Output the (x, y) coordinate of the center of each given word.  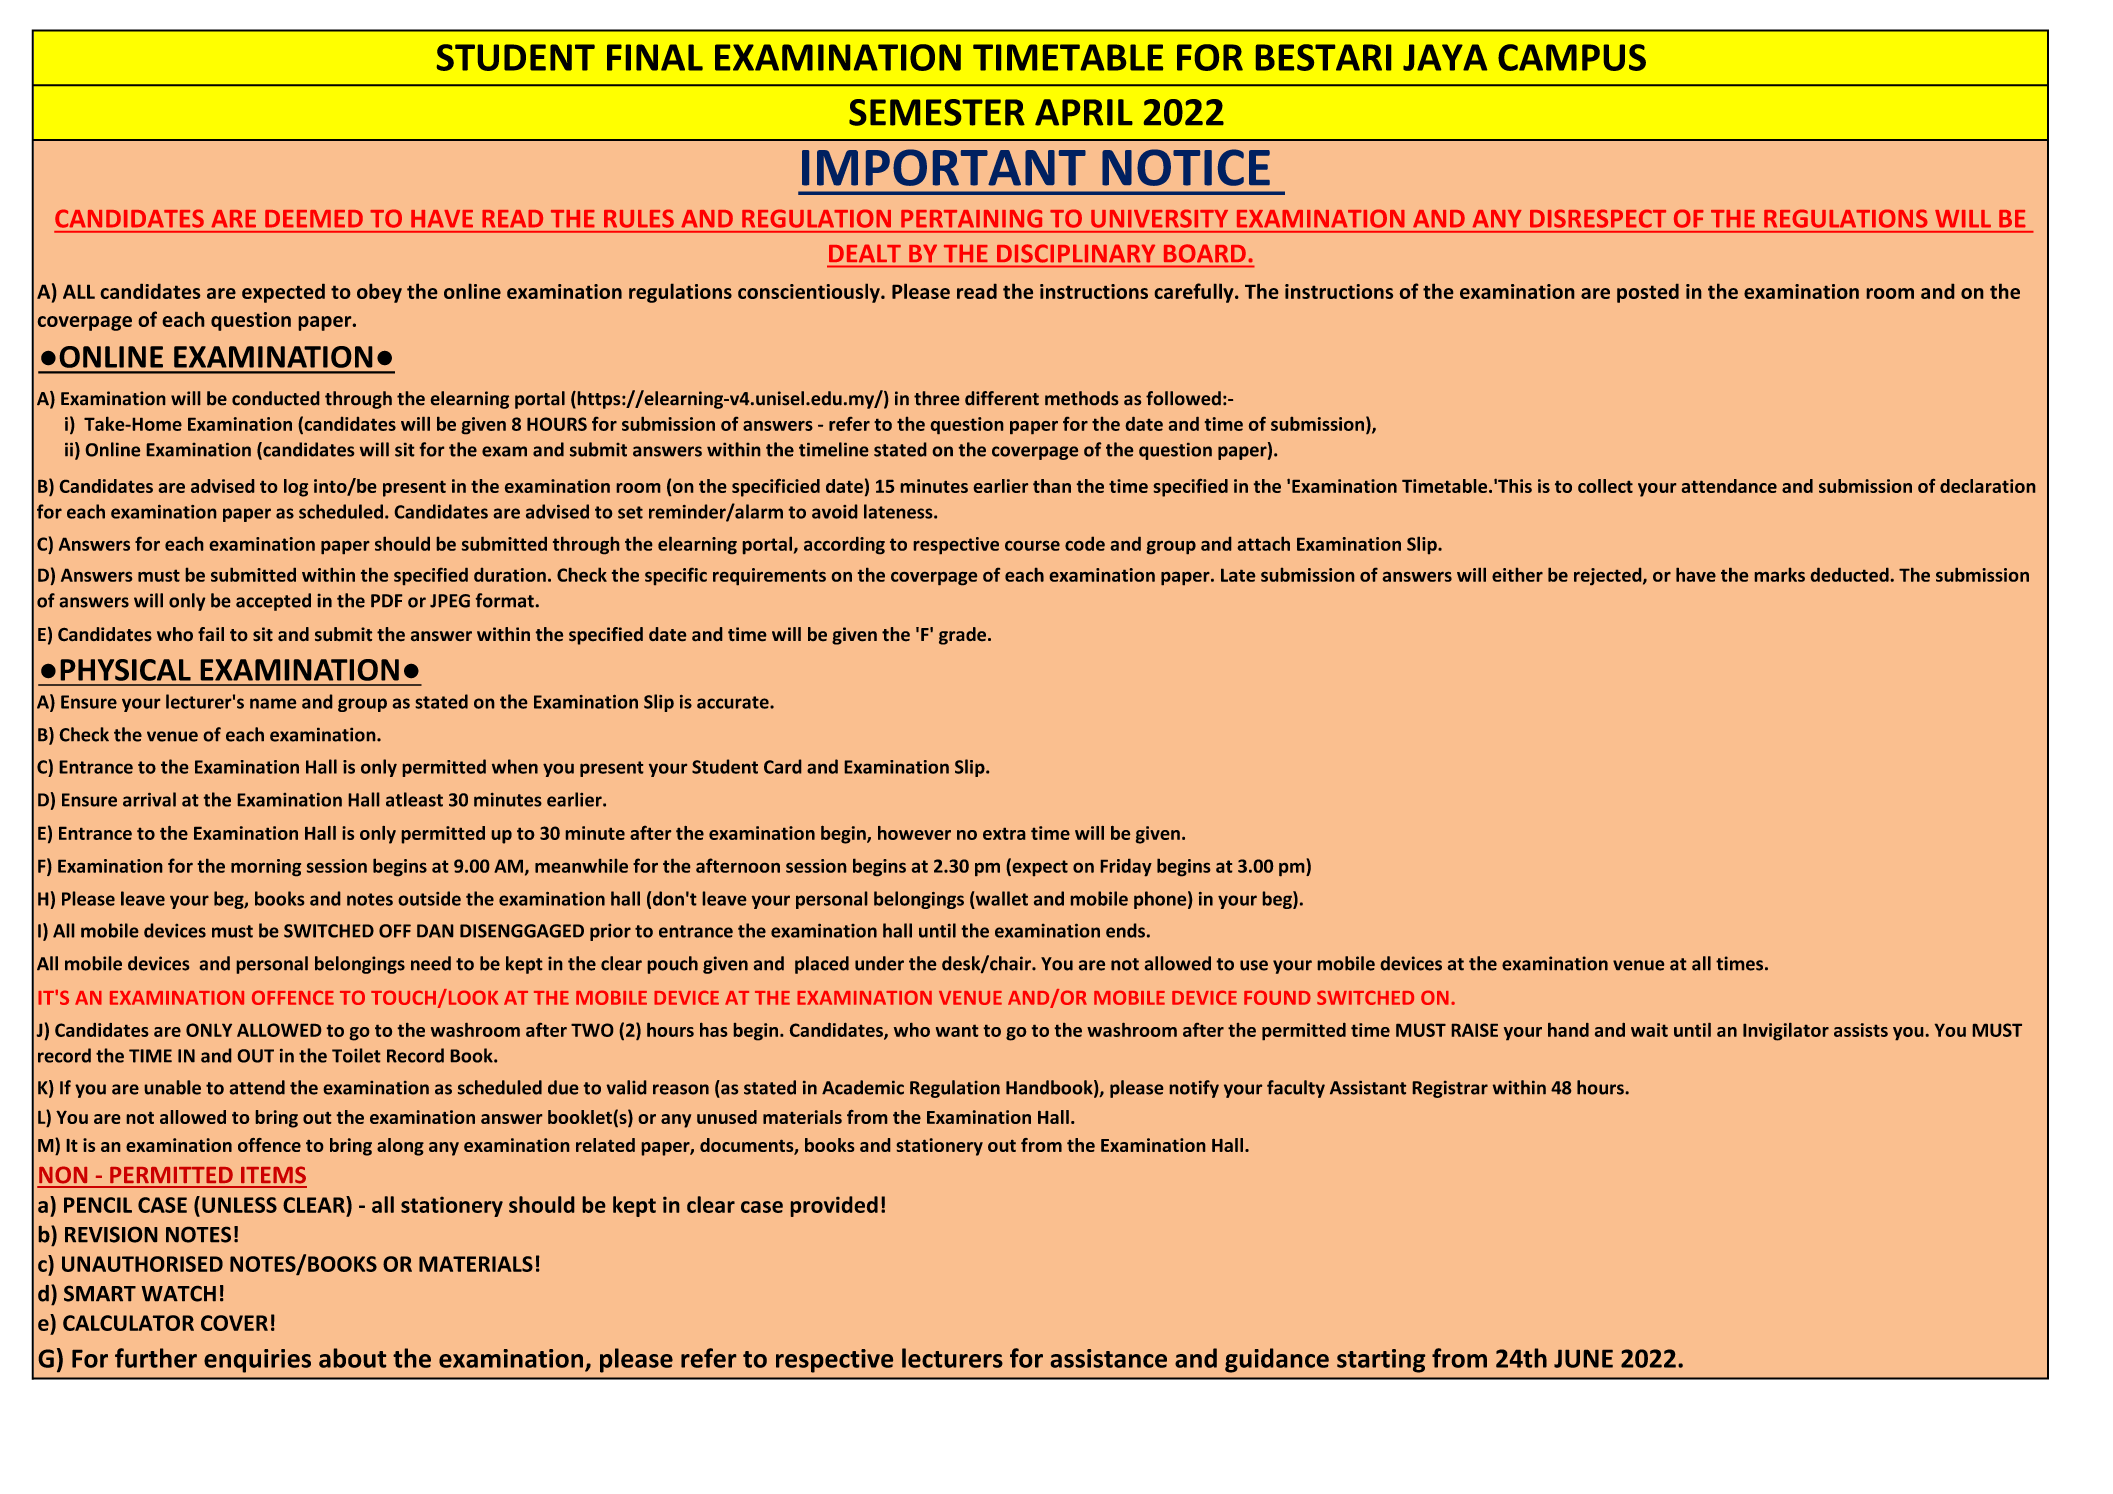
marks (1780, 575)
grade (962, 636)
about (352, 1358)
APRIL (1084, 112)
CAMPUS (1572, 57)
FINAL (655, 57)
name (273, 703)
